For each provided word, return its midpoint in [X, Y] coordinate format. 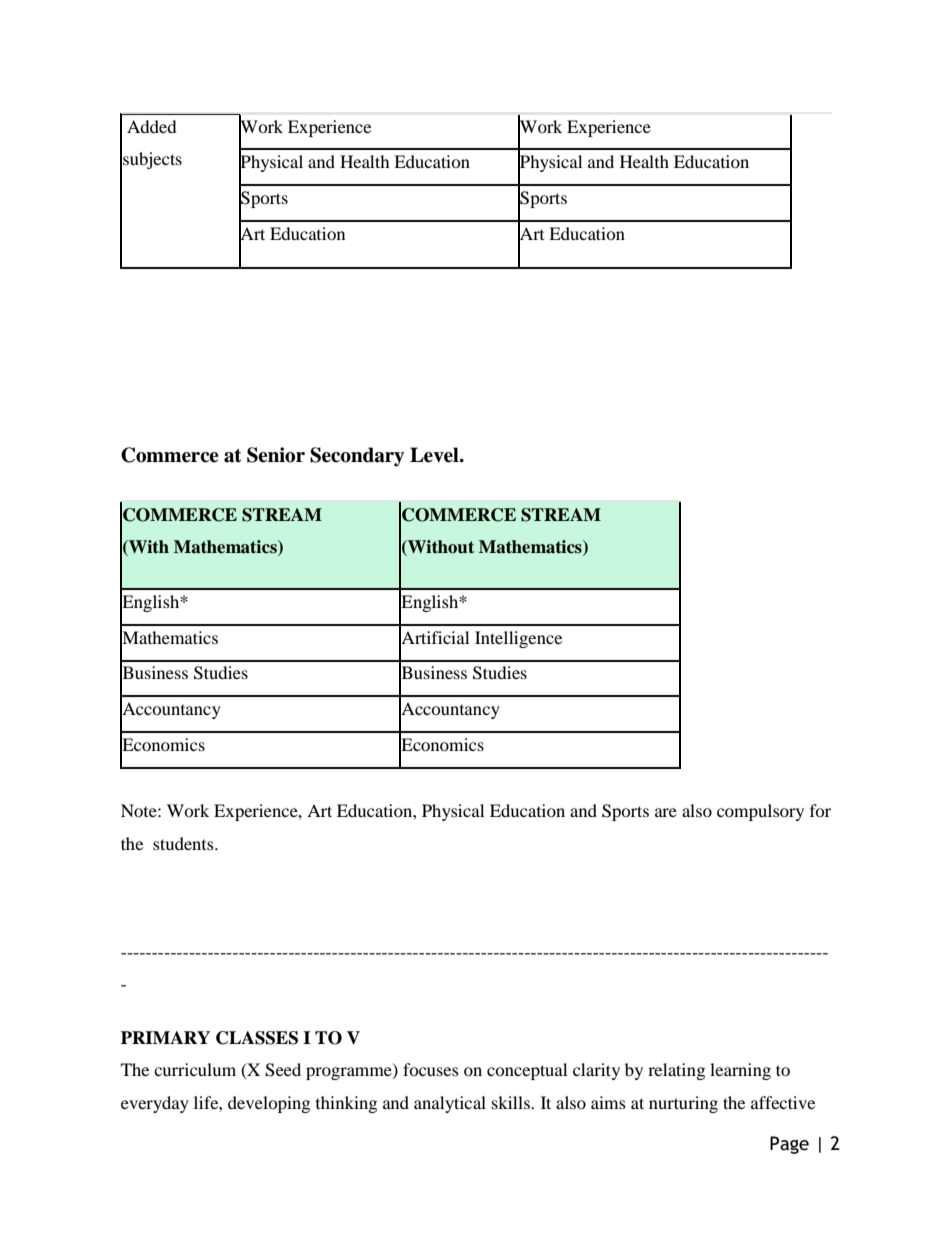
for [820, 810]
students [184, 843]
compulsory [760, 812]
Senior [276, 455]
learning [740, 1071]
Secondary [357, 457]
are [666, 812]
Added [152, 126]
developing [269, 1104]
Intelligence [518, 639]
